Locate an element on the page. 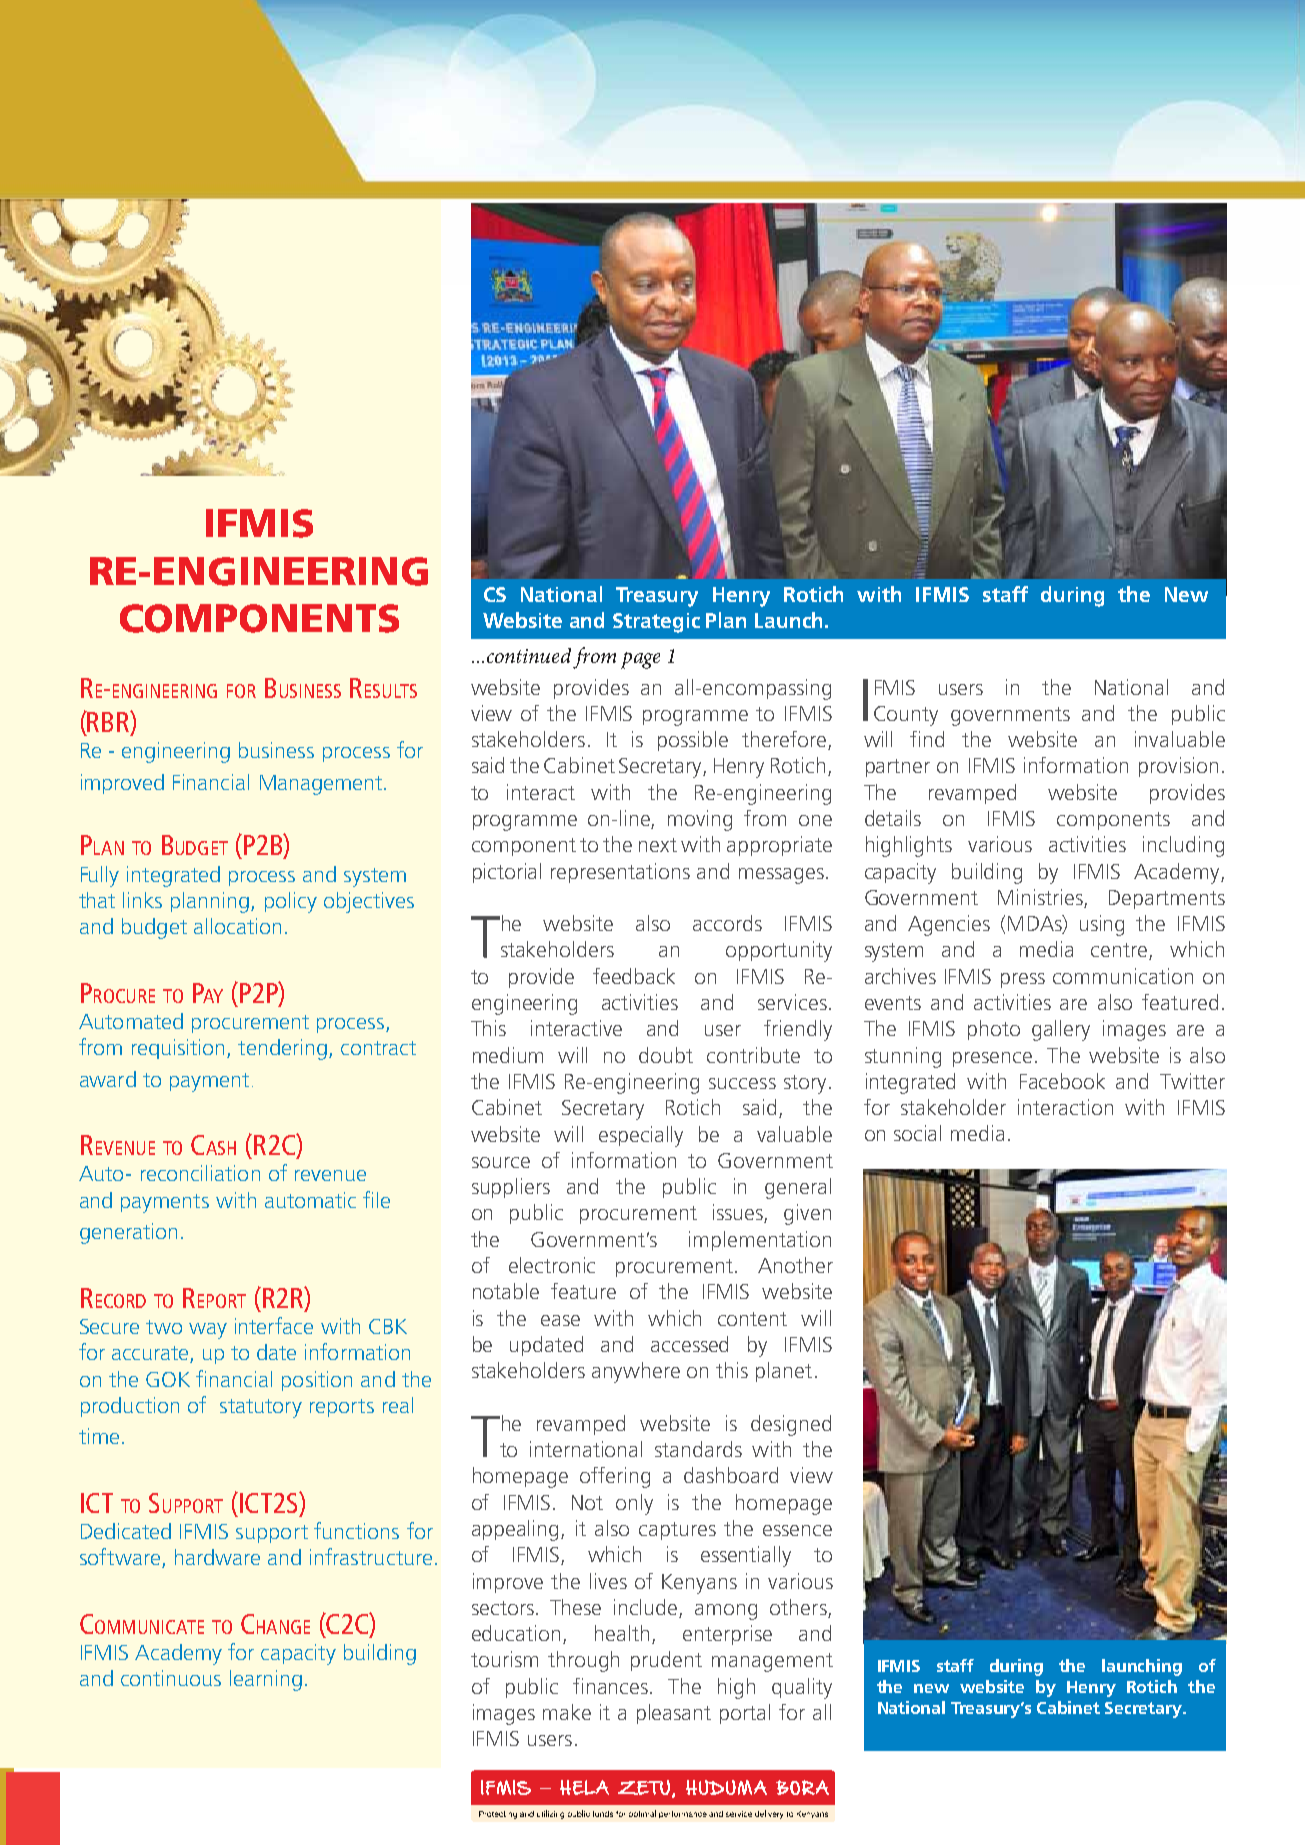  learning is located at coordinates (266, 1680).
